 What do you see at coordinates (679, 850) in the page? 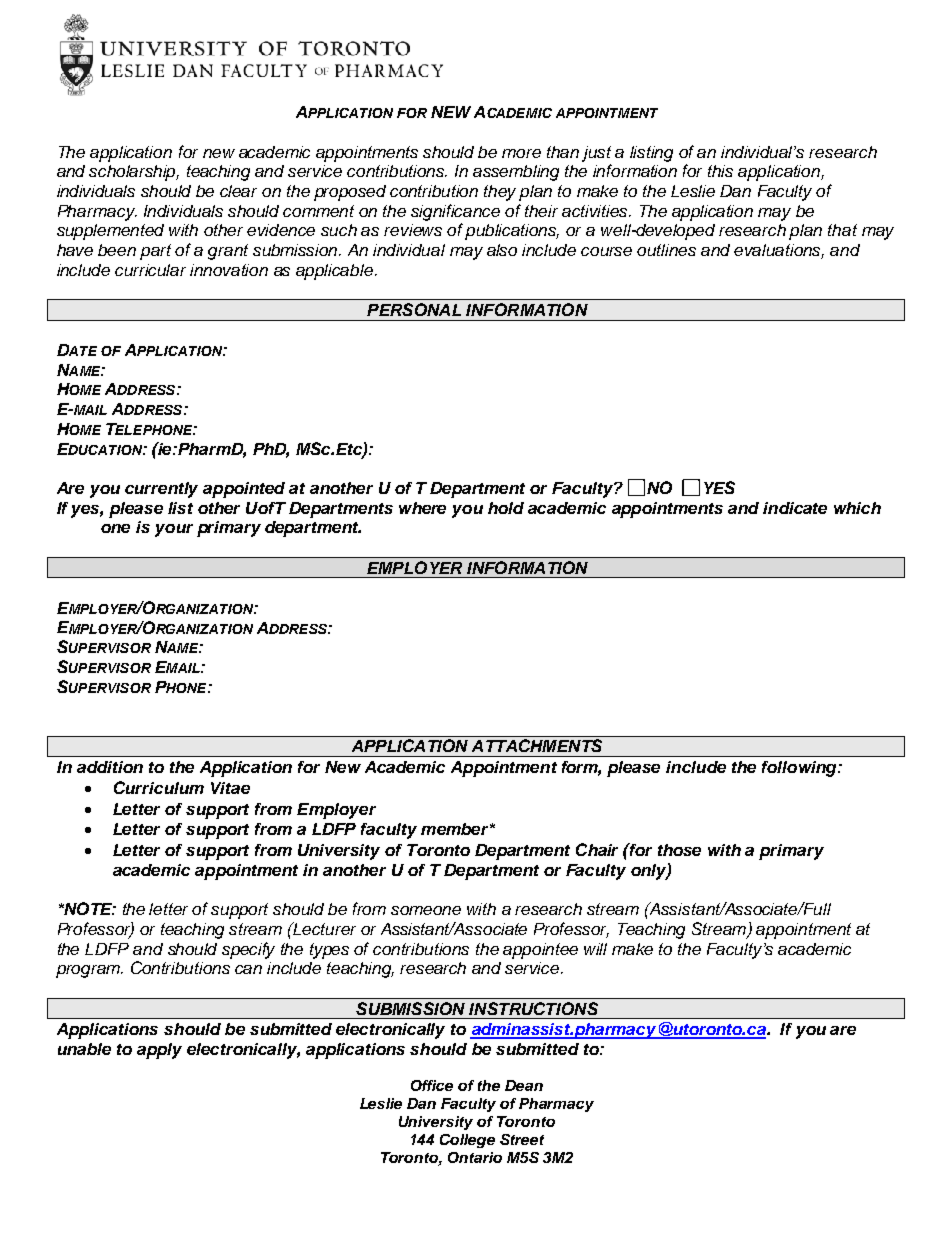
I see `those` at bounding box center [679, 850].
